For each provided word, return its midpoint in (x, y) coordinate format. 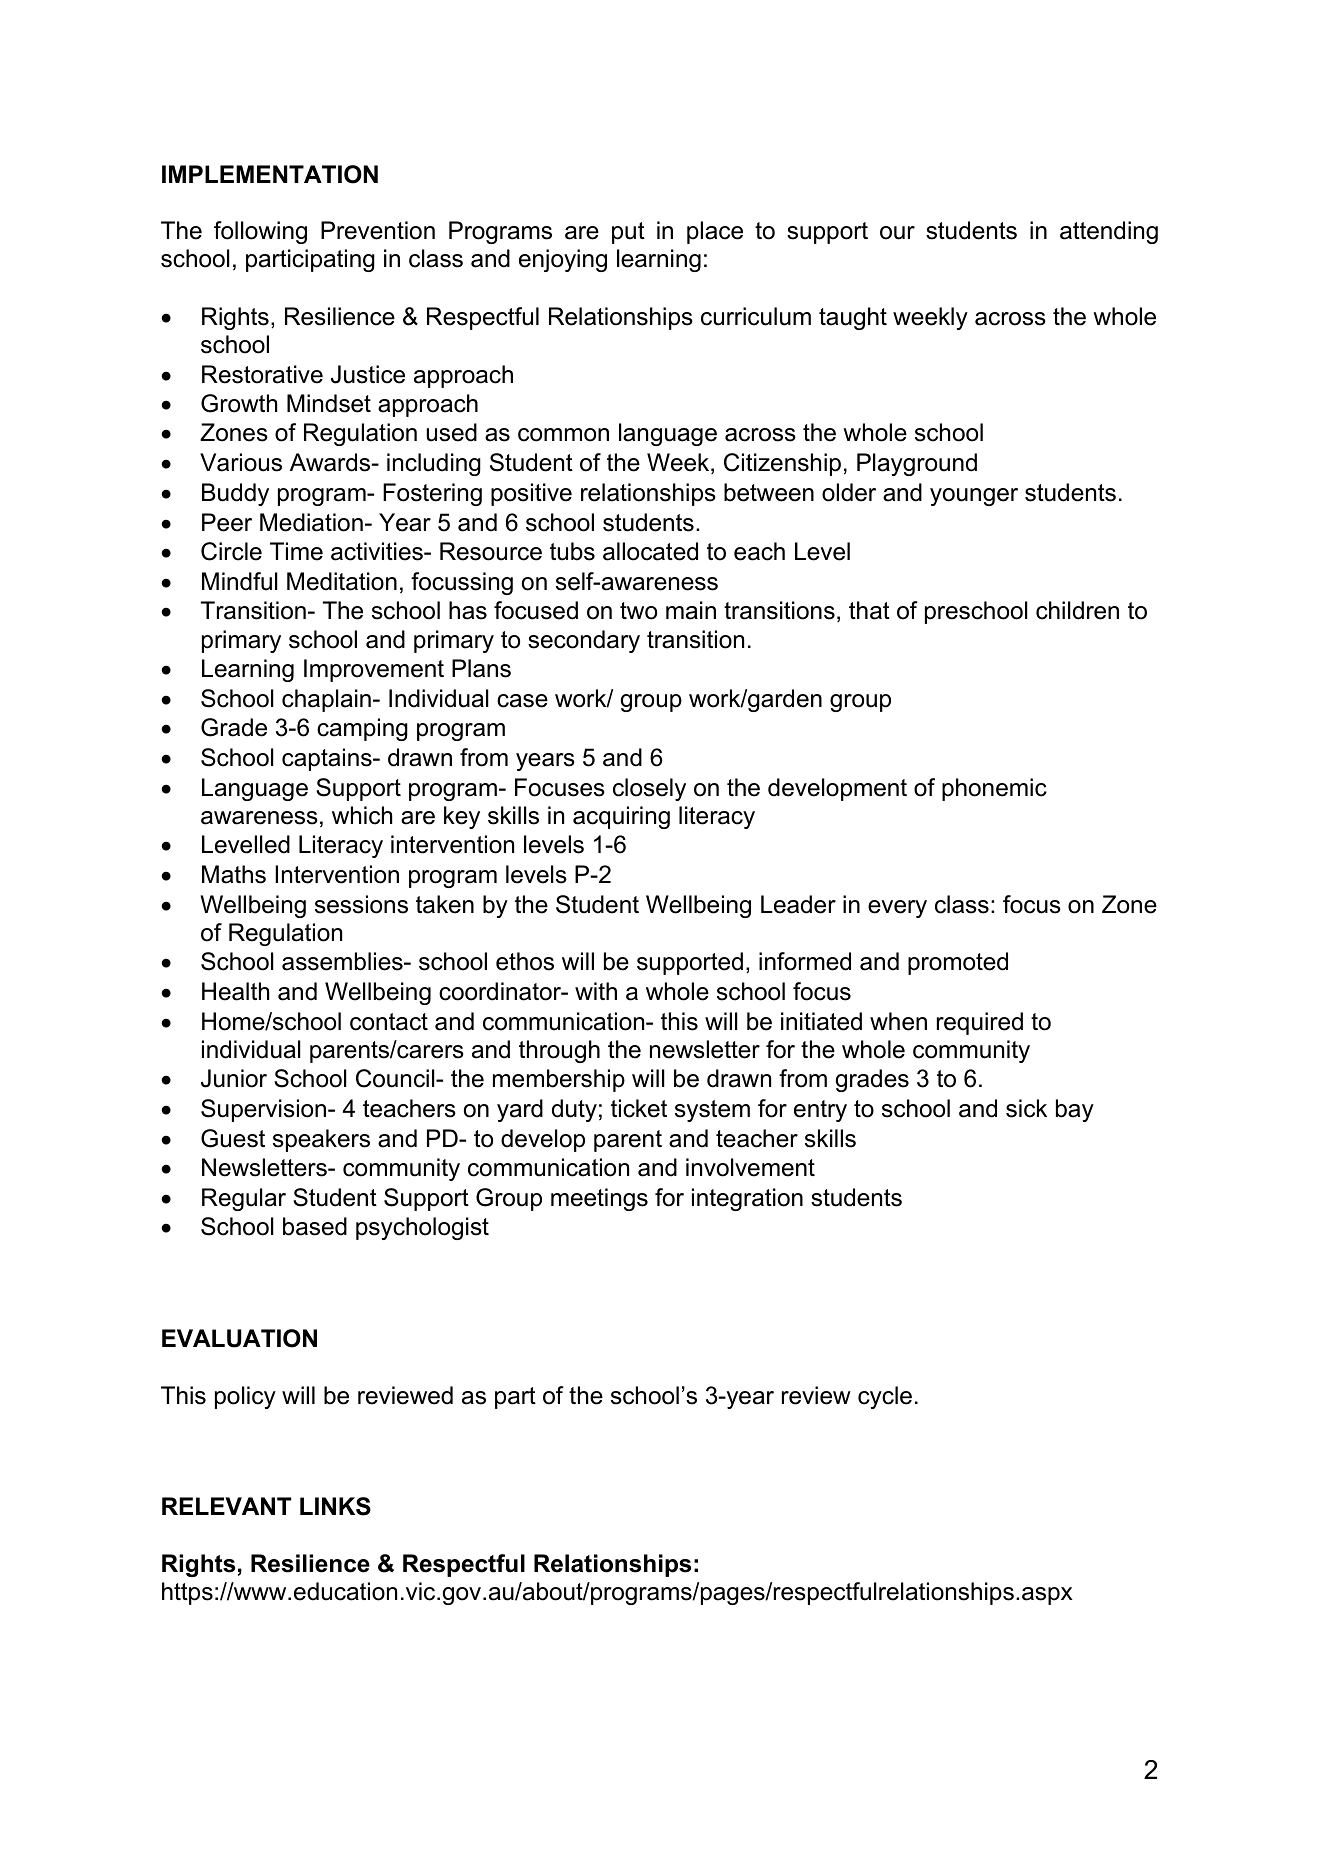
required (980, 1023)
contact (389, 1022)
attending (1109, 232)
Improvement (374, 670)
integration (747, 1199)
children (1077, 610)
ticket (639, 1108)
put (628, 233)
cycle (885, 1397)
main (691, 610)
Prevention (378, 230)
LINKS (335, 1506)
